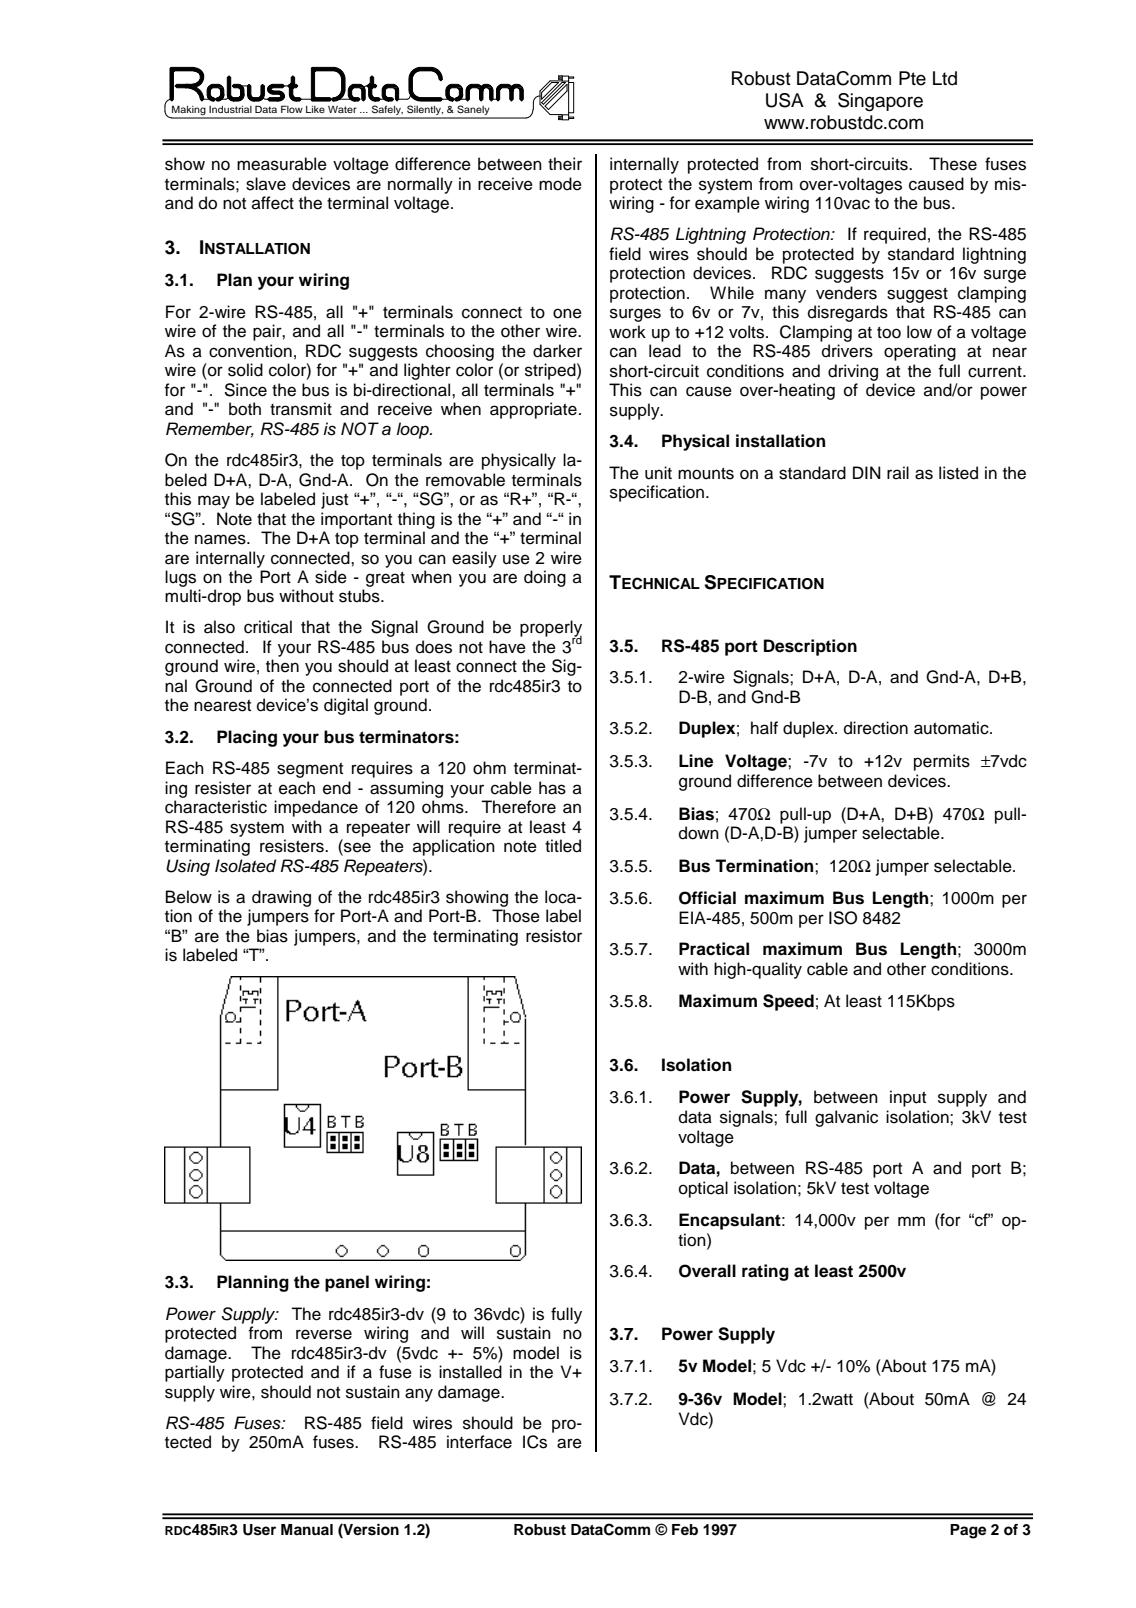 Image resolution: width=1136 pixels, height=1608 pixels. Describe the element at coordinates (565, 164) in the screenshot. I see `their` at that location.
